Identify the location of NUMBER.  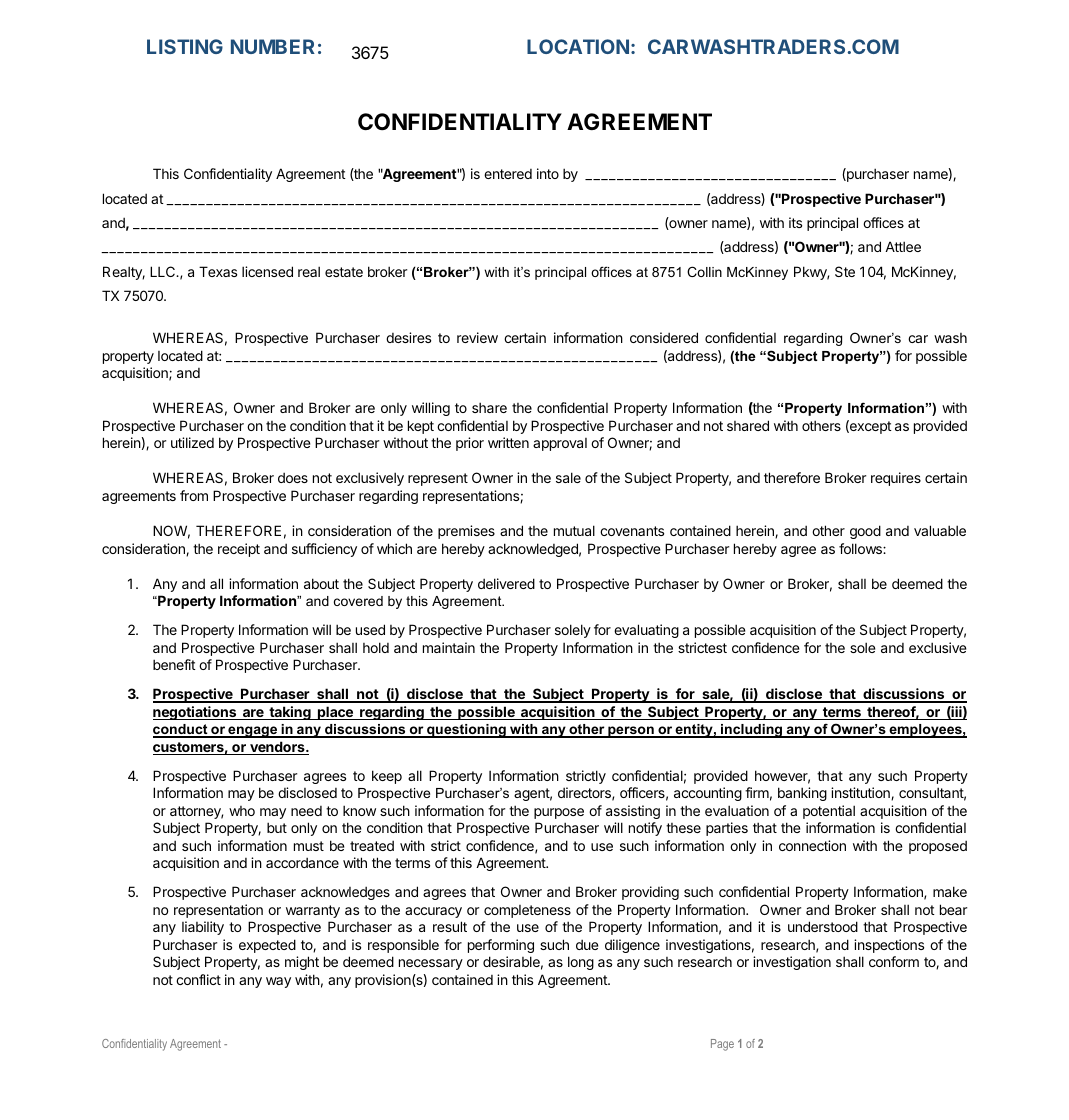
(273, 46).
